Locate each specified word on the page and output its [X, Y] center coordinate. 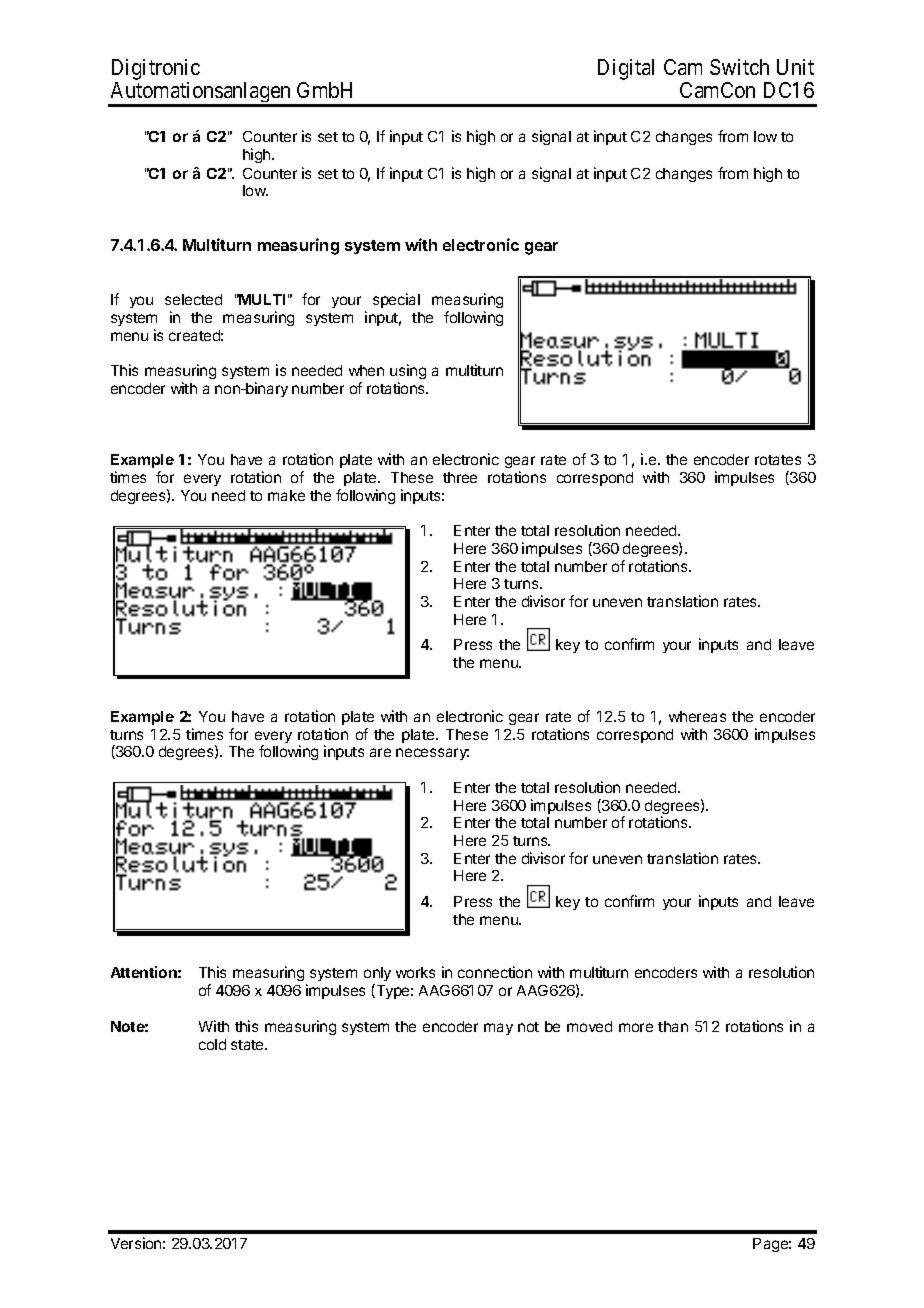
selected [193, 299]
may [498, 1029]
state [248, 1045]
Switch [739, 67]
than [673, 1026]
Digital [626, 69]
